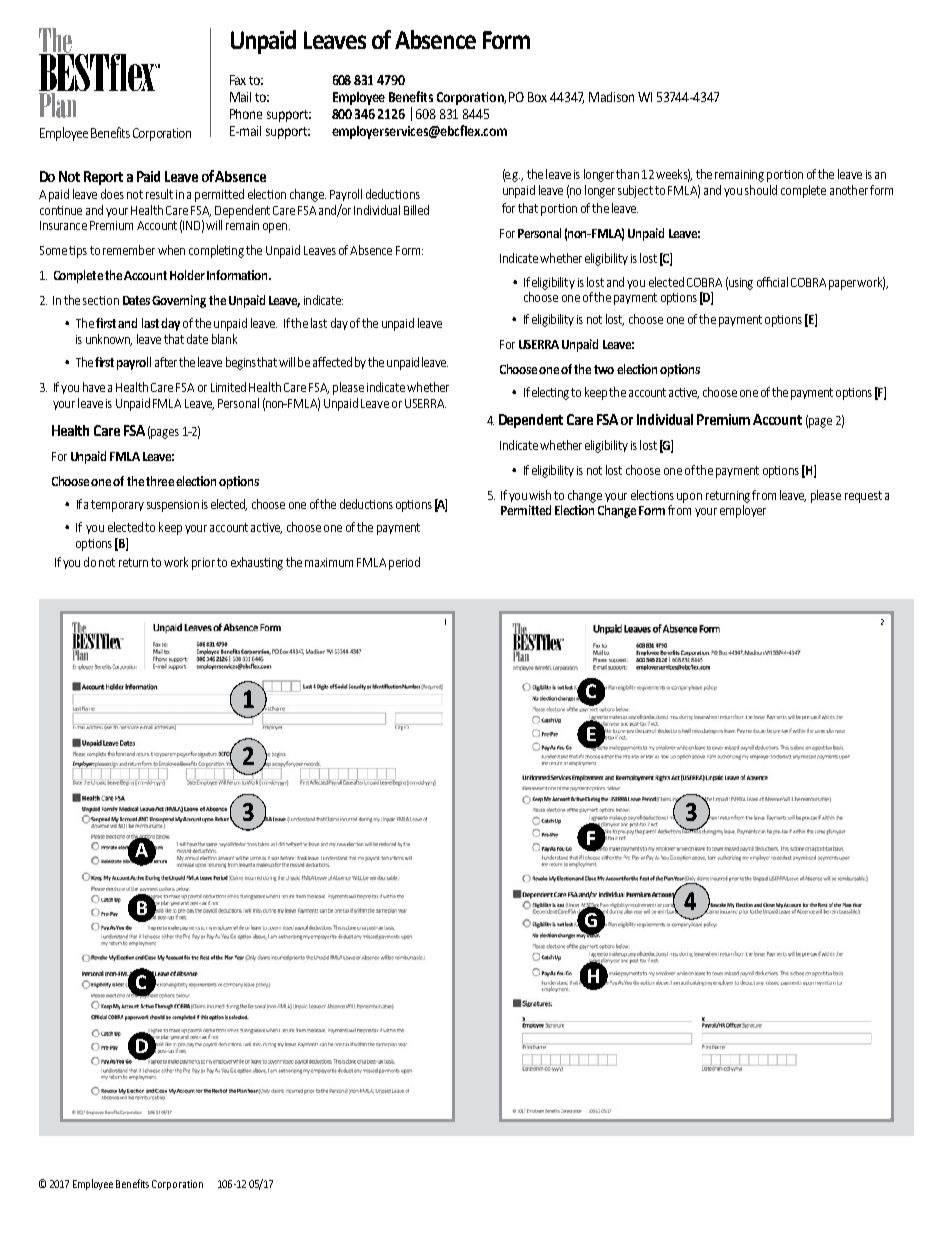  What do you see at coordinates (203, 564) in the screenshot?
I see `prior` at bounding box center [203, 564].
